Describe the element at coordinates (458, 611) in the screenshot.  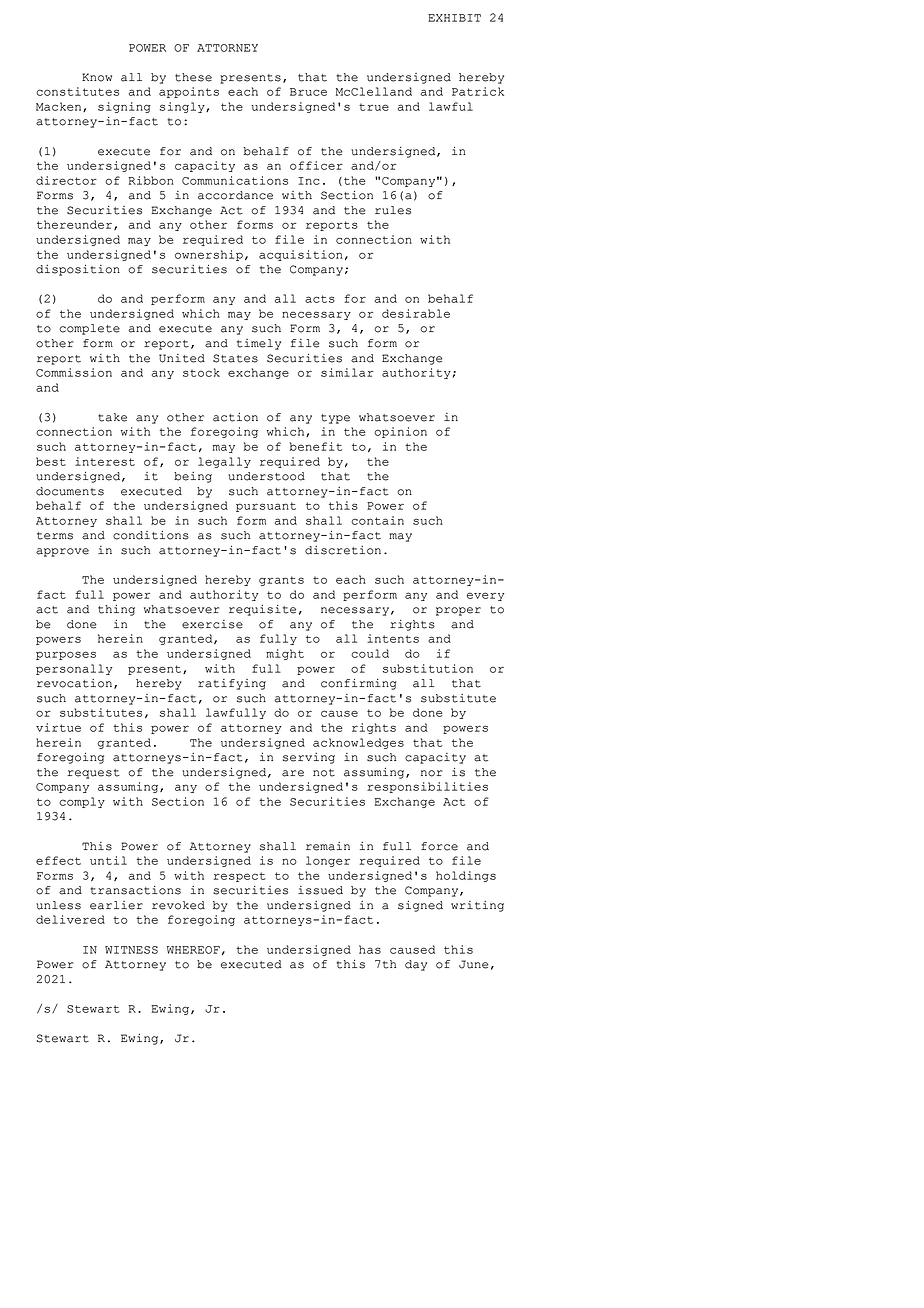
I see `proper` at that location.
